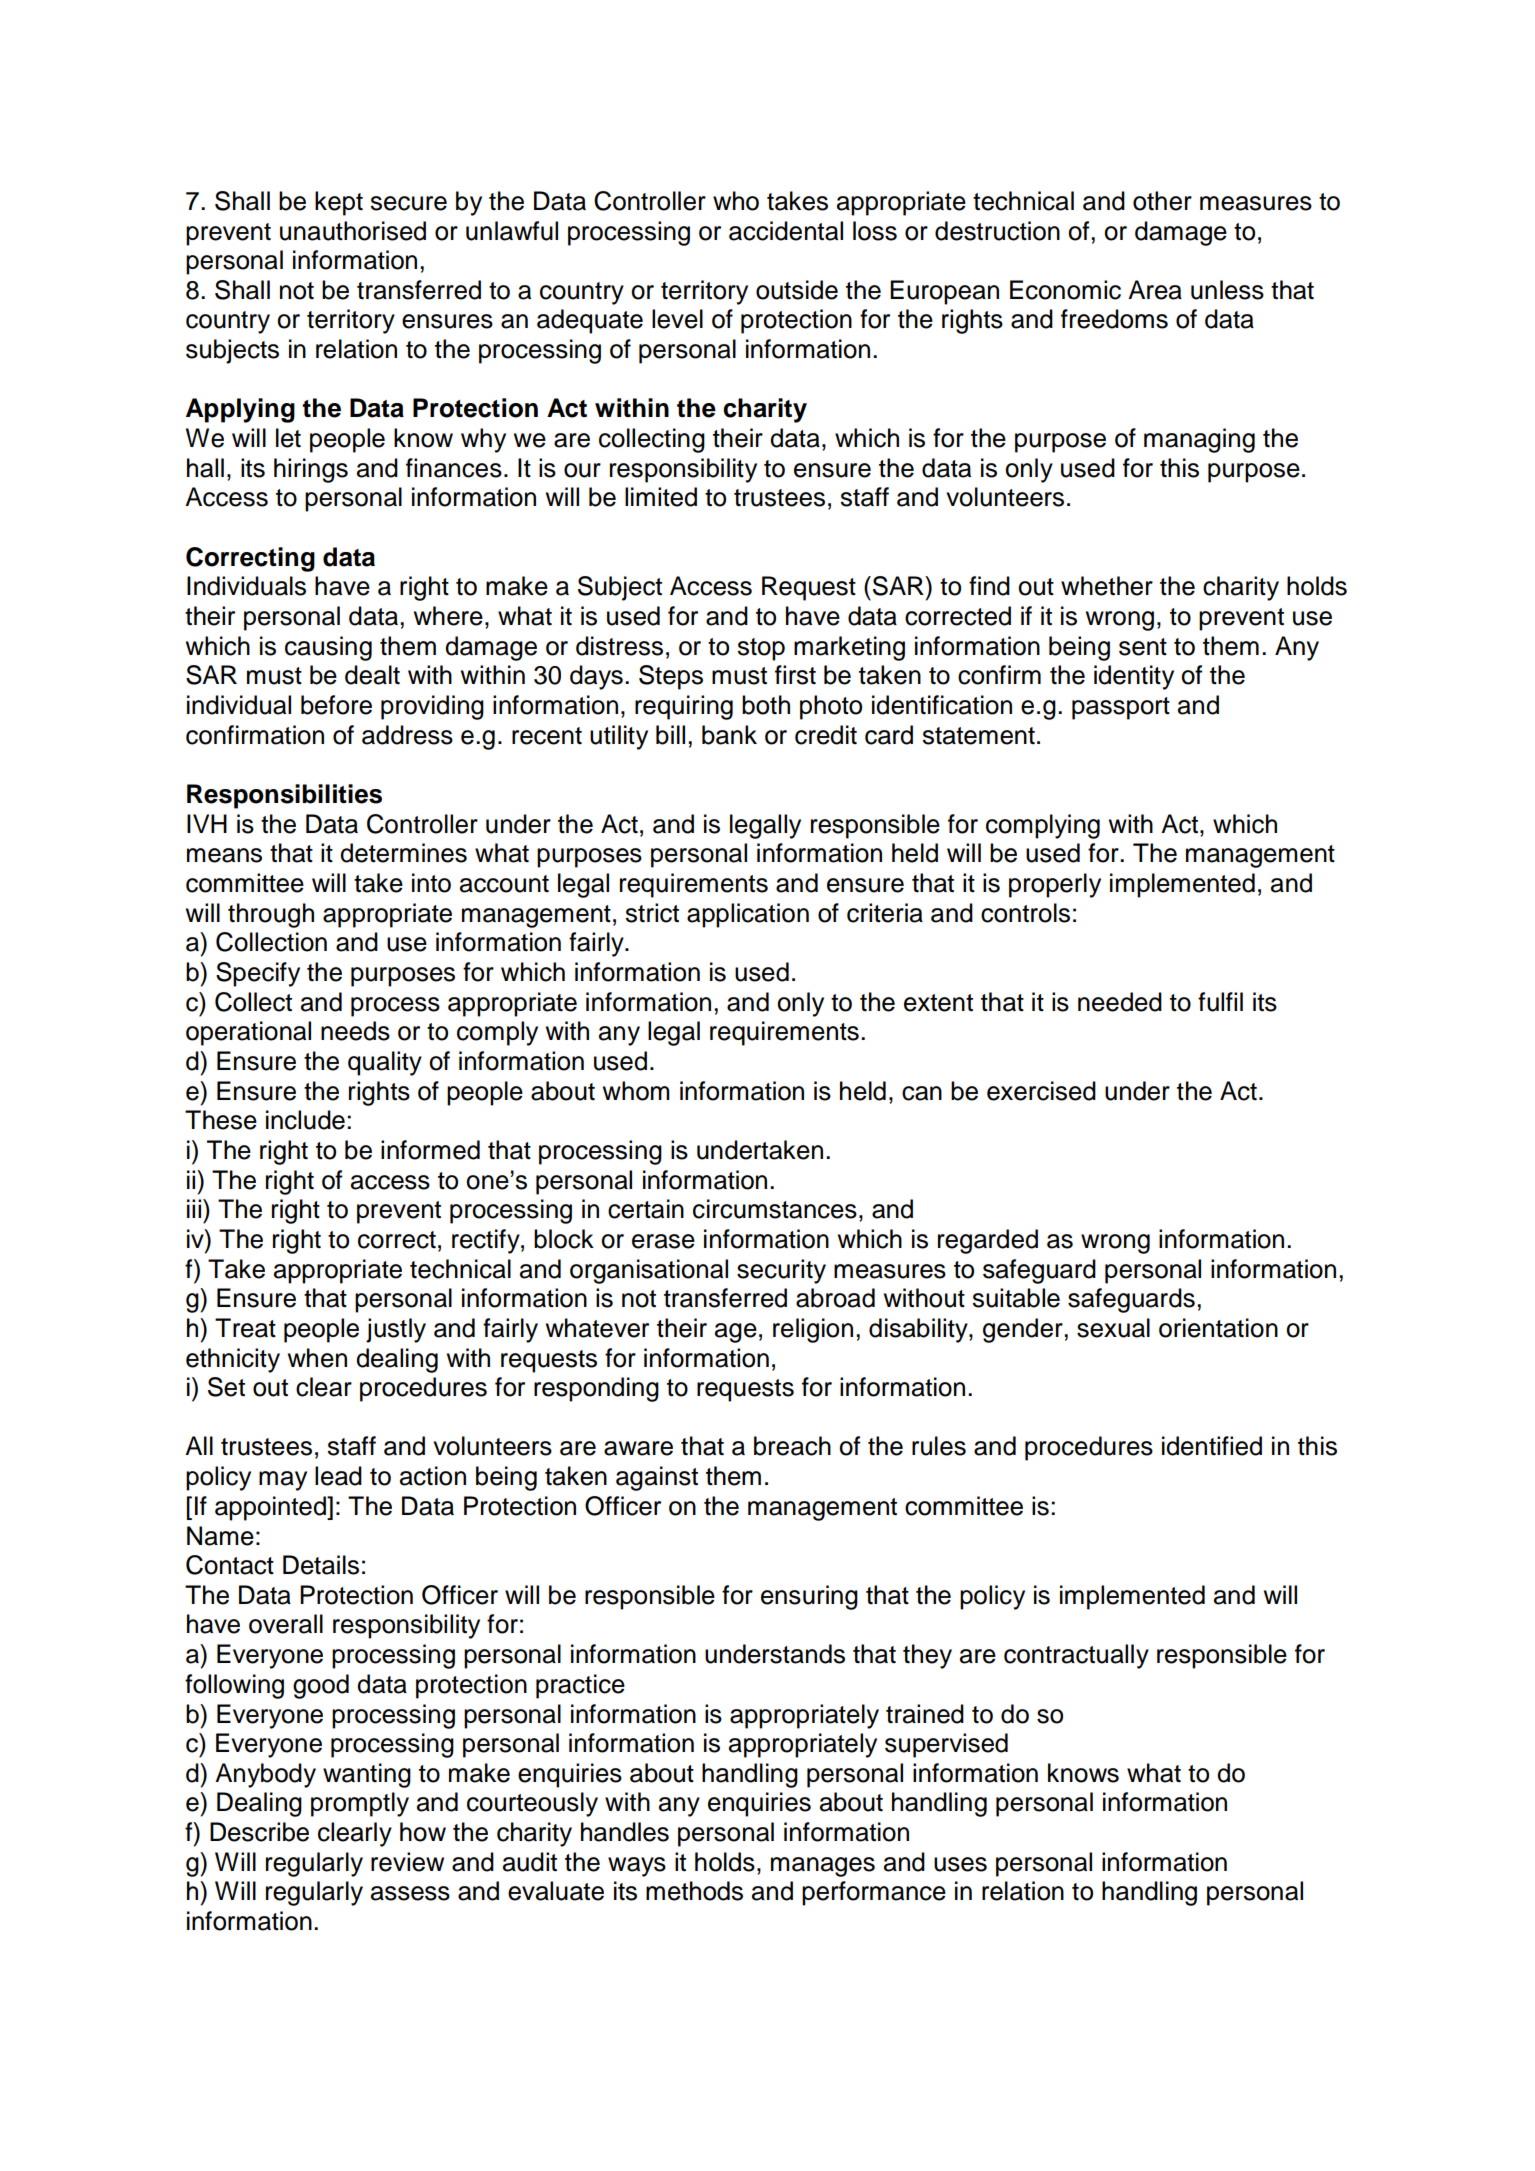 This image has width=1535, height=2171. Describe the element at coordinates (353, 231) in the image. I see `unauthorised` at that location.
